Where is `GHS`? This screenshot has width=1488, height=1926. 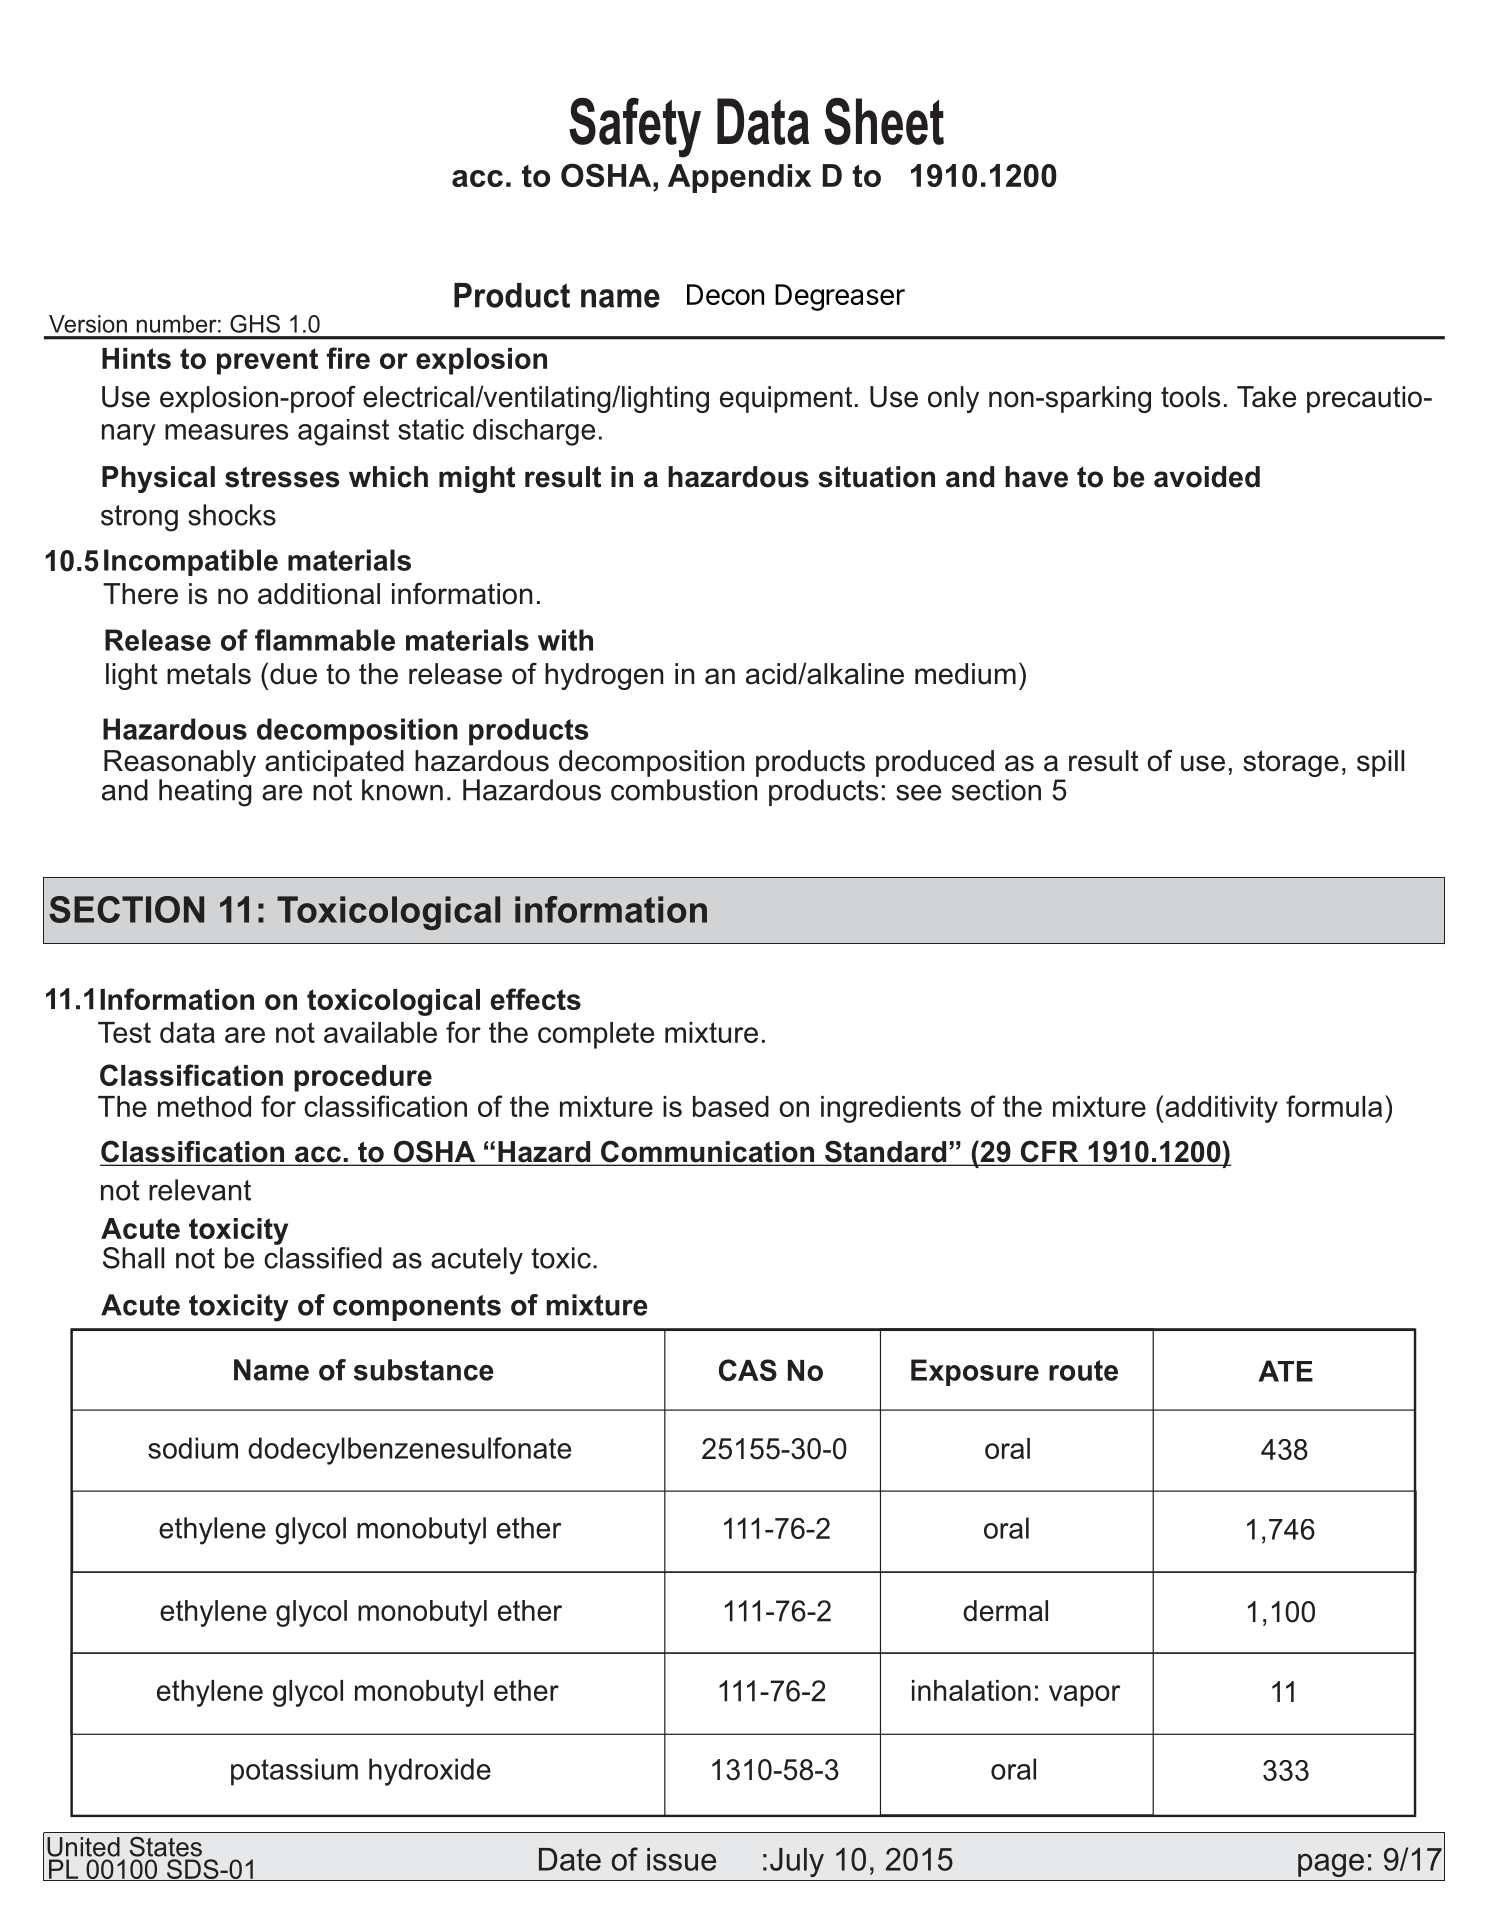 GHS is located at coordinates (255, 324).
